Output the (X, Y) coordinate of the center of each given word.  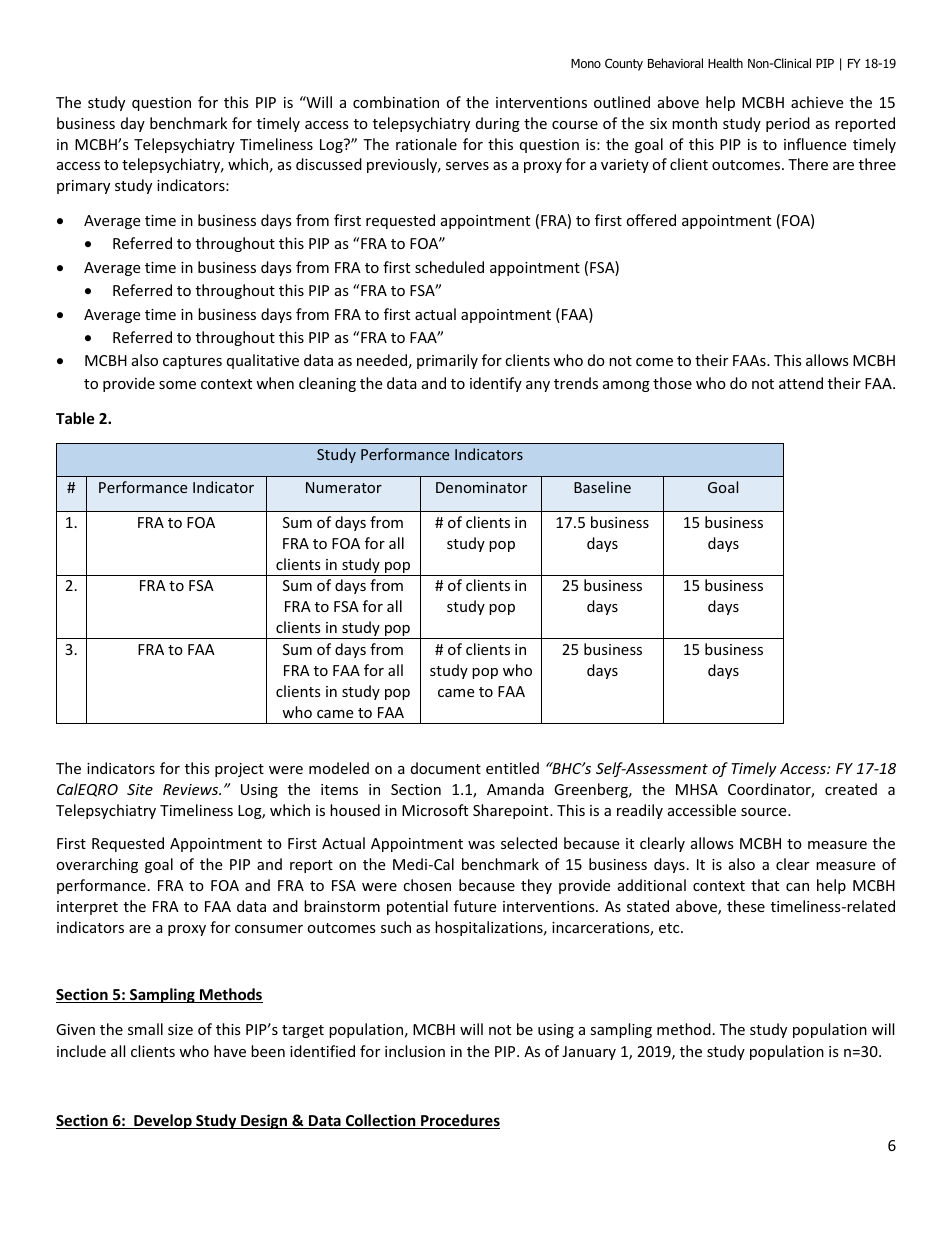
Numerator (344, 487)
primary (83, 187)
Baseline (602, 487)
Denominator (481, 487)
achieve (817, 102)
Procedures (459, 1121)
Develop (163, 1121)
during (498, 124)
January (589, 1053)
